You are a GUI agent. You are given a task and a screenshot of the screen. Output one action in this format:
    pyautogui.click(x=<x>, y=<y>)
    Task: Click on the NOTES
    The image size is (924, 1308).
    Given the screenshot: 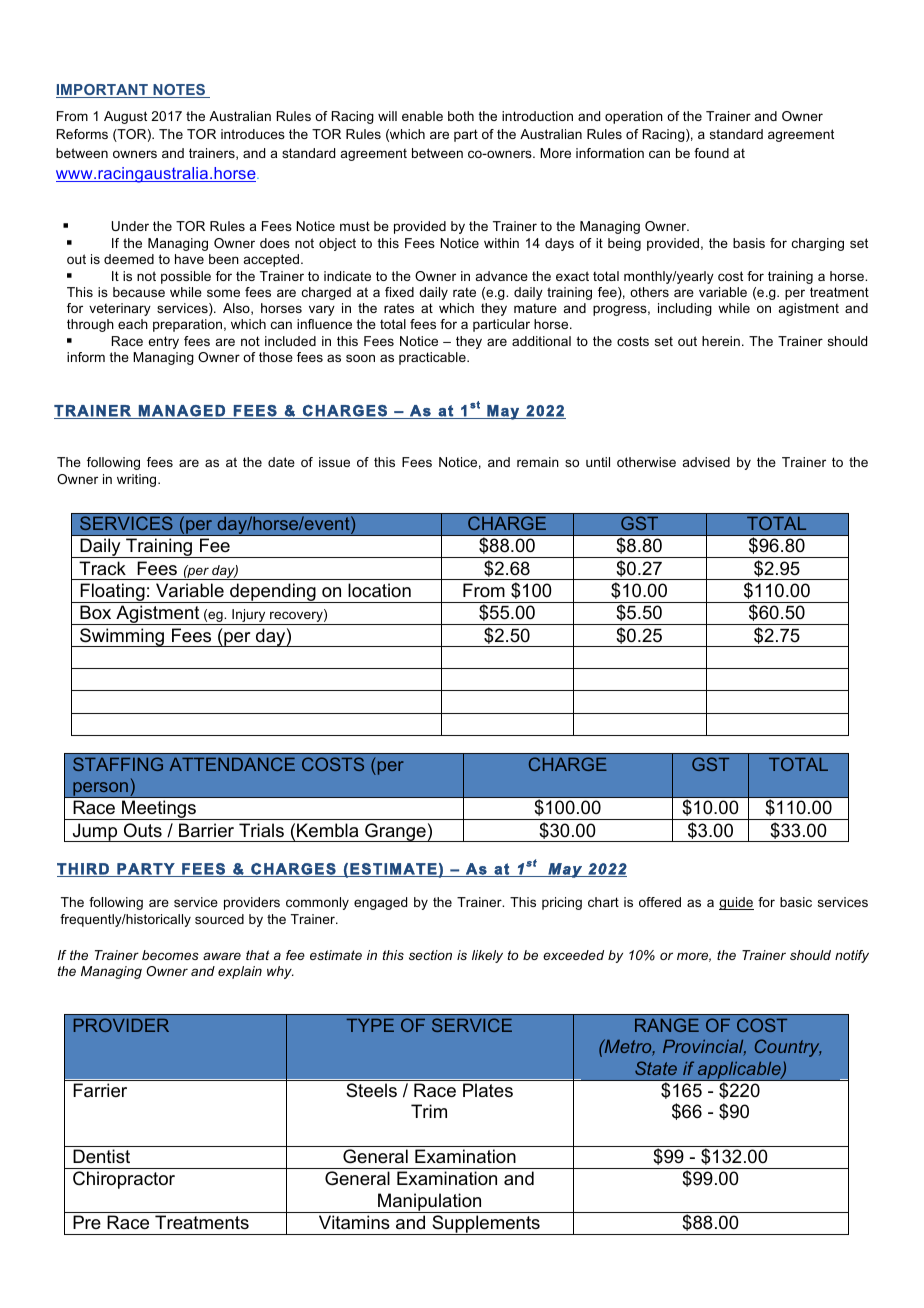 What is the action you would take?
    pyautogui.click(x=179, y=91)
